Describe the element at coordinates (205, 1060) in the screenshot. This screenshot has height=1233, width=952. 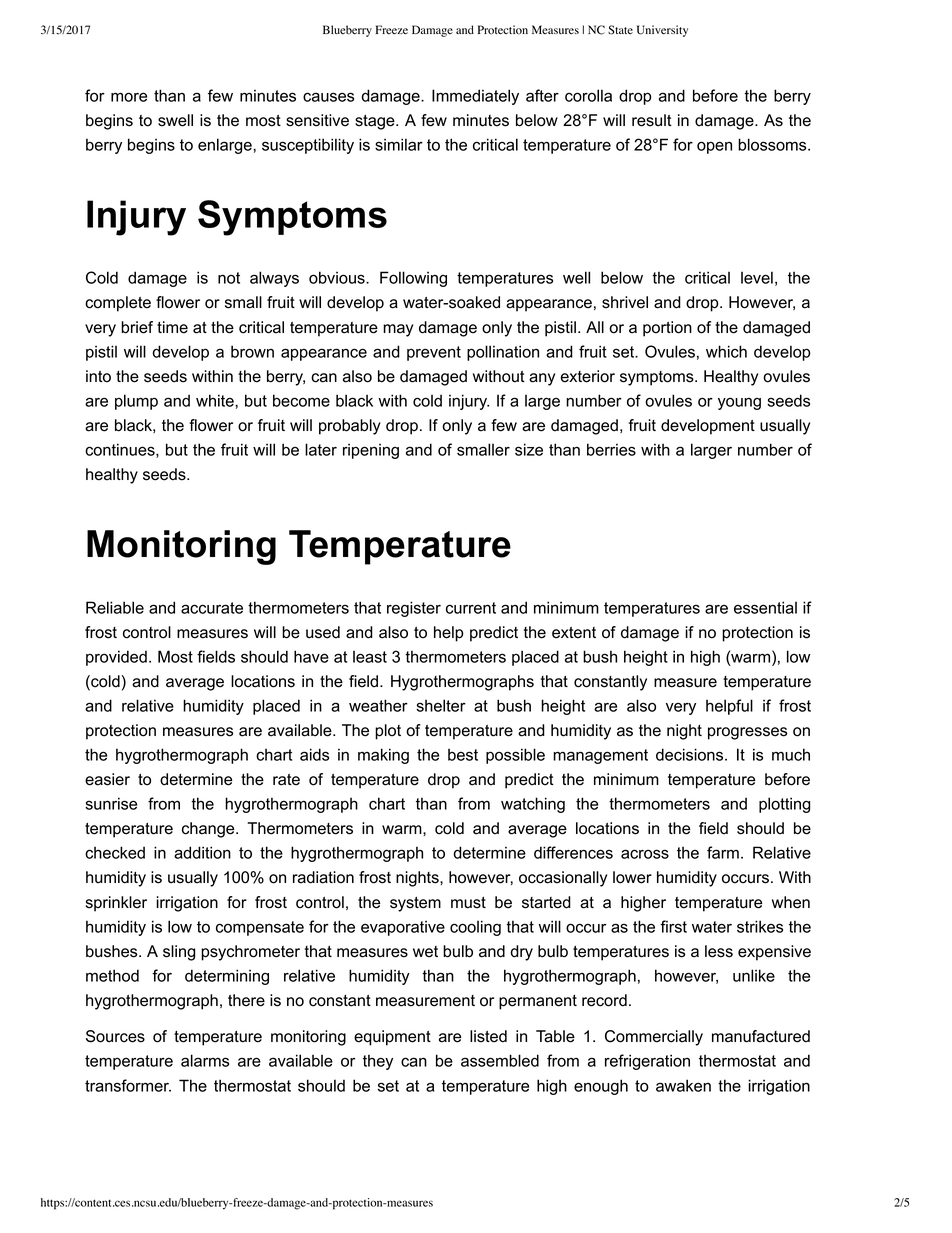
I see `alarms` at that location.
